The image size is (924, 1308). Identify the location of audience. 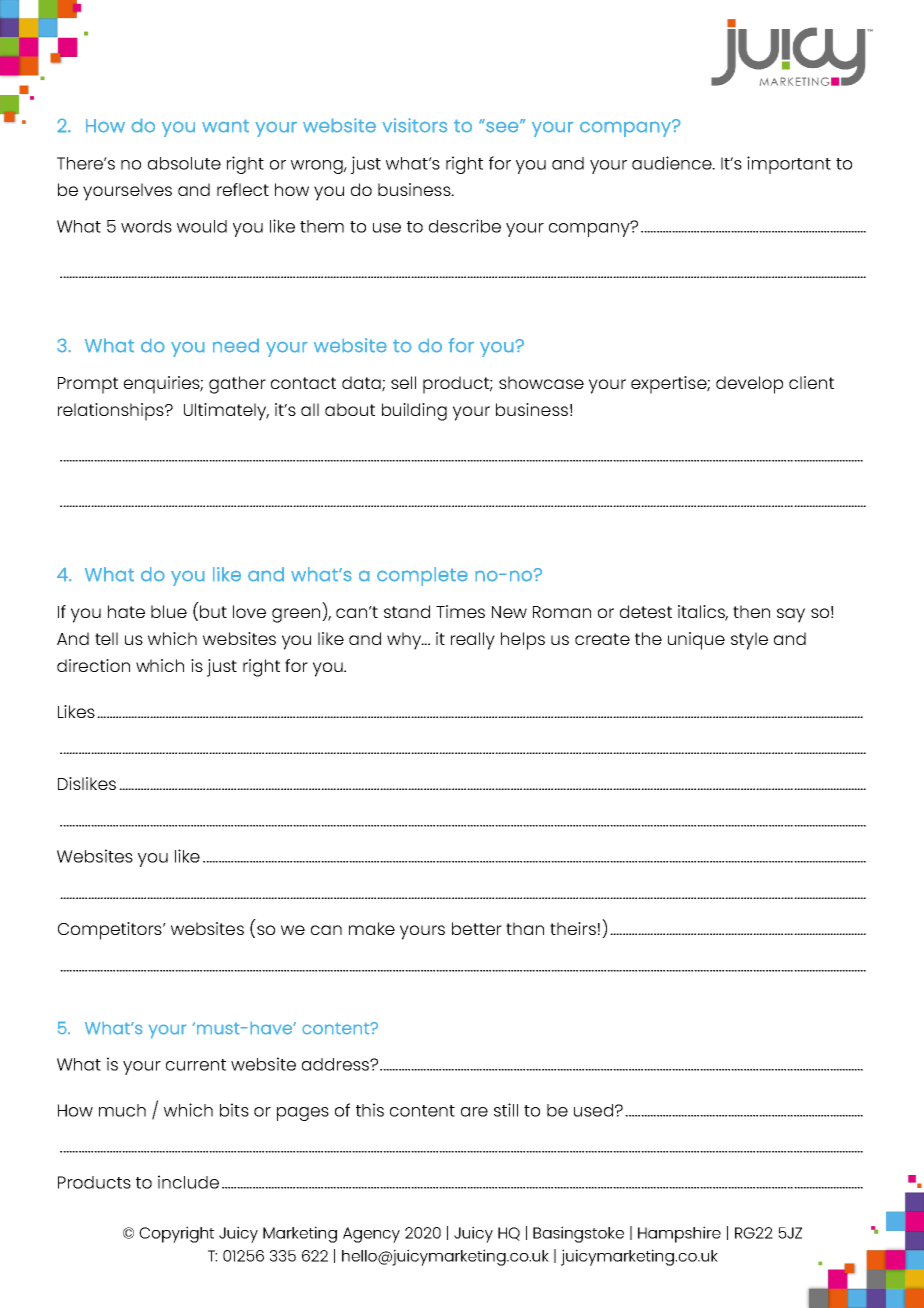
(673, 163).
